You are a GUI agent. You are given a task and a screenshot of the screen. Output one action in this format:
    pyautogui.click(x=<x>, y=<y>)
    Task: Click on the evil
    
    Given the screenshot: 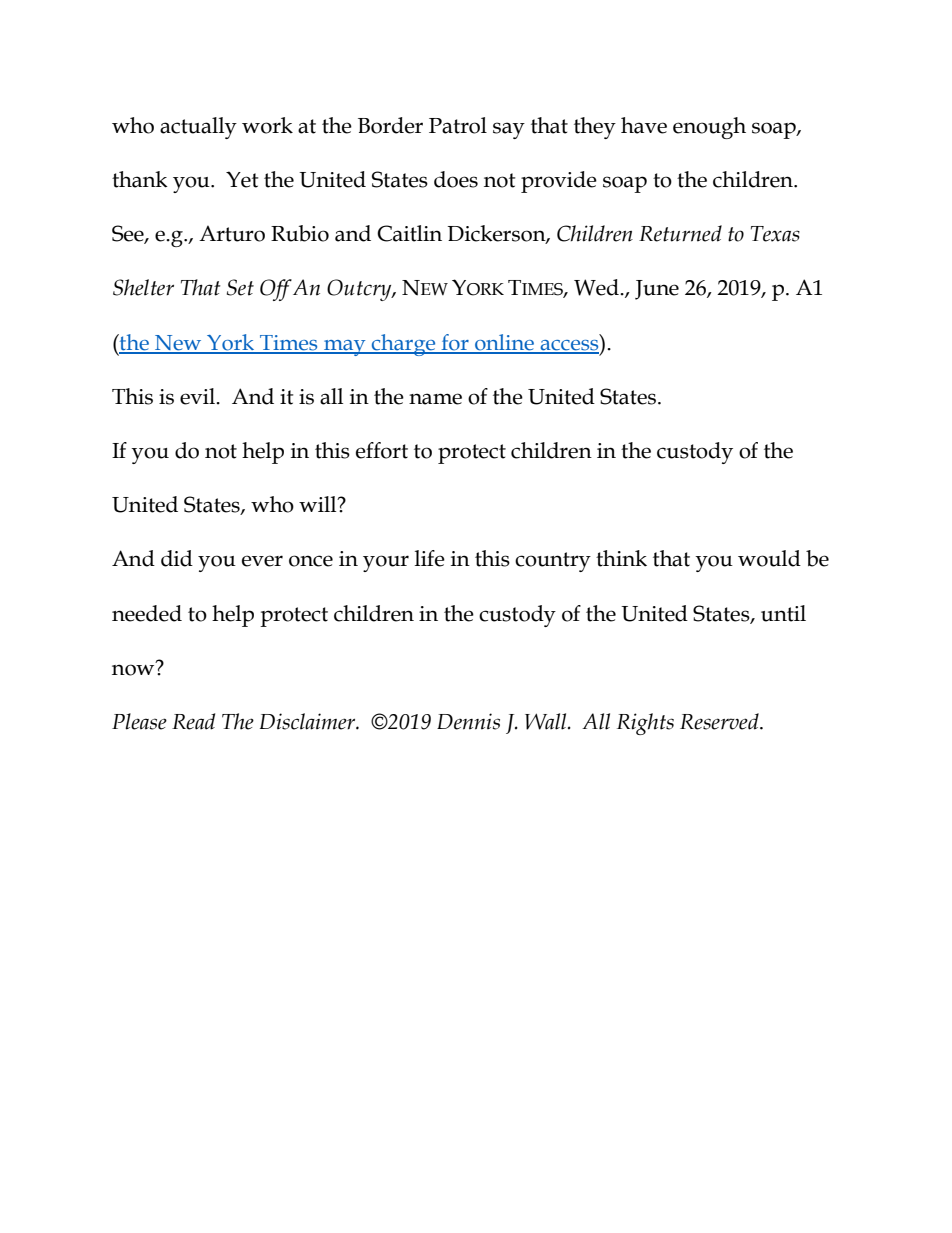 What is the action you would take?
    pyautogui.click(x=199, y=396)
